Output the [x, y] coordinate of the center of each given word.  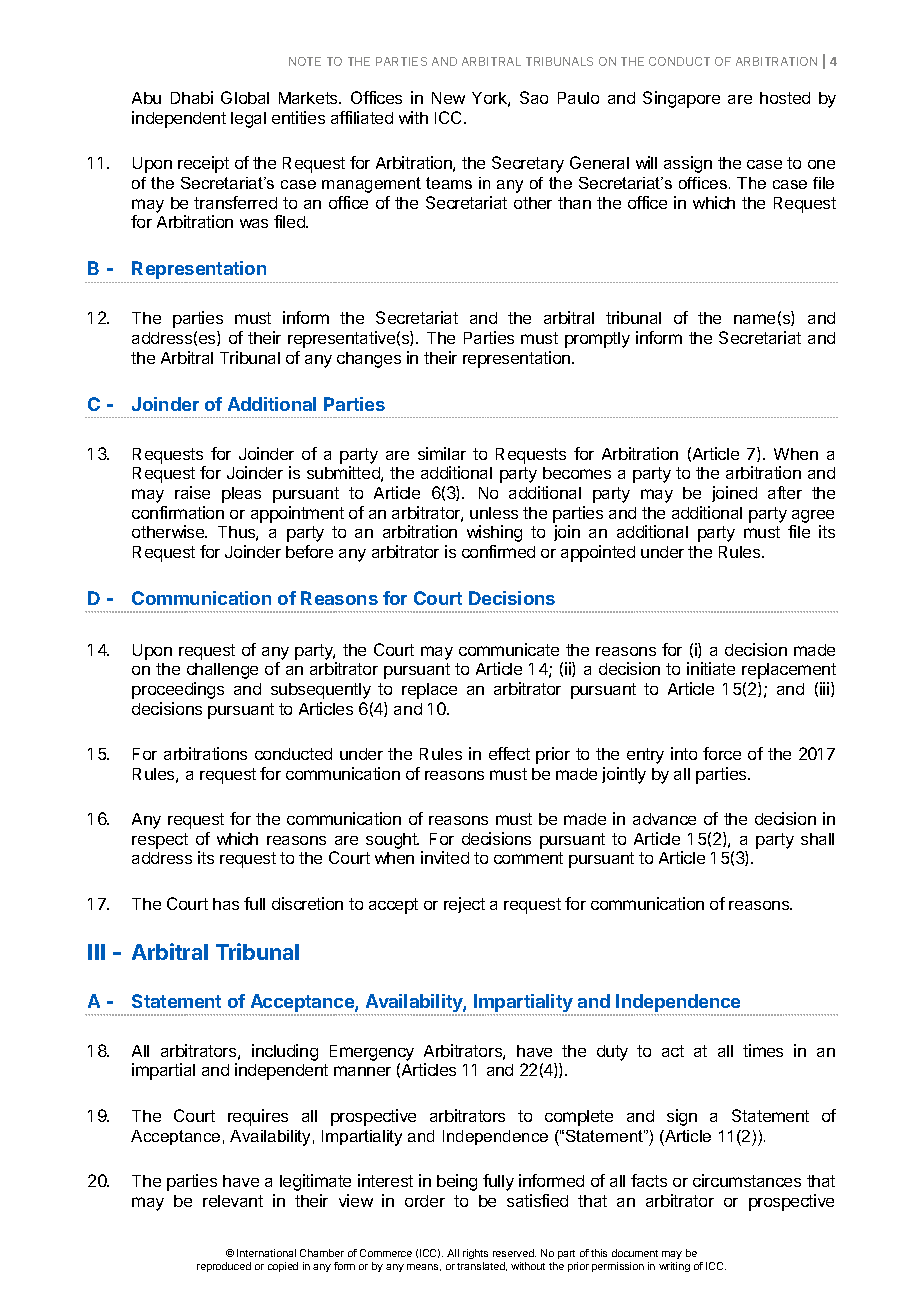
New [448, 98]
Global [245, 97]
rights [475, 1256]
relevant [233, 1201]
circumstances [747, 1180]
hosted [785, 98]
